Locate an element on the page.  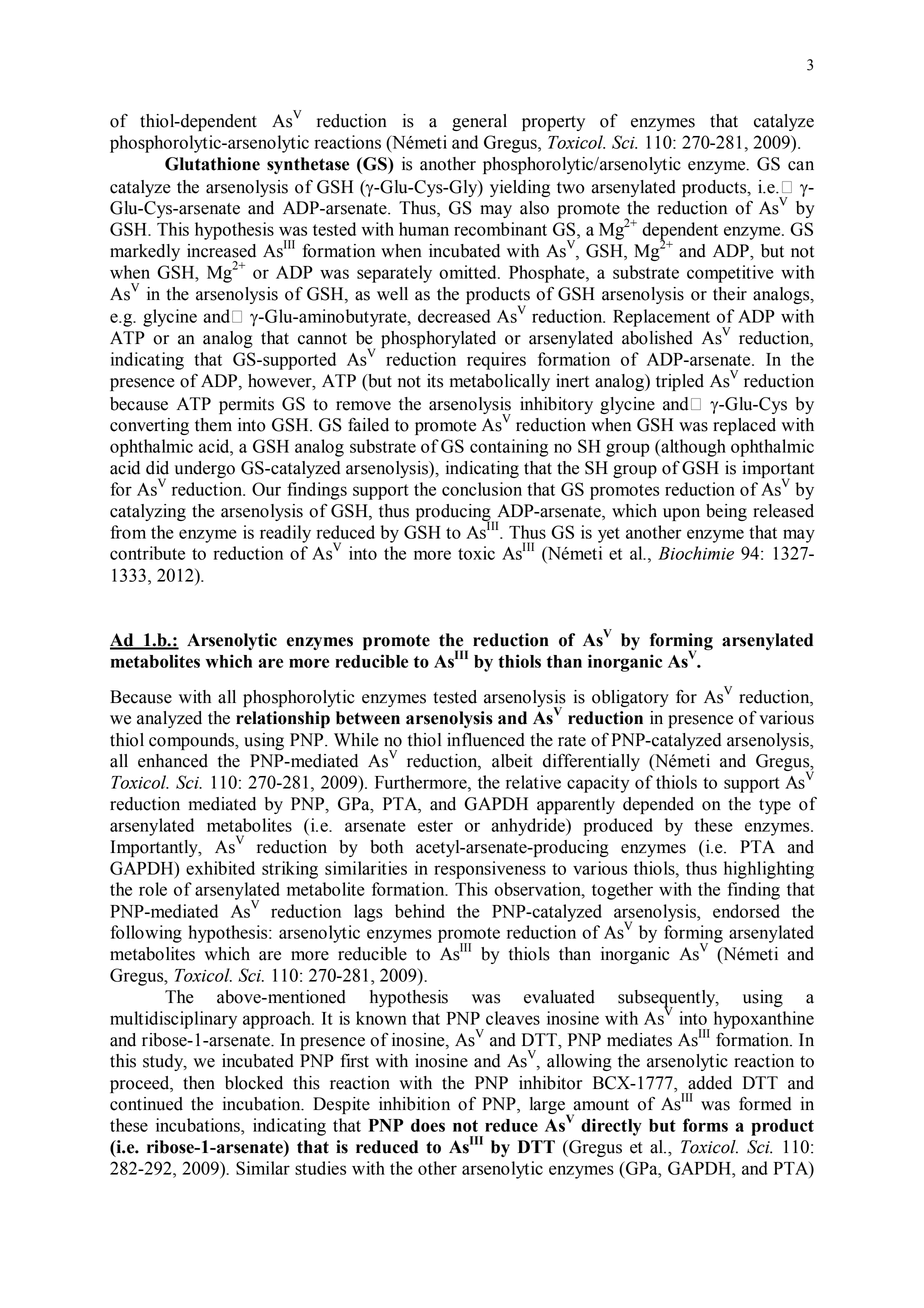
ester is located at coordinates (435, 826).
